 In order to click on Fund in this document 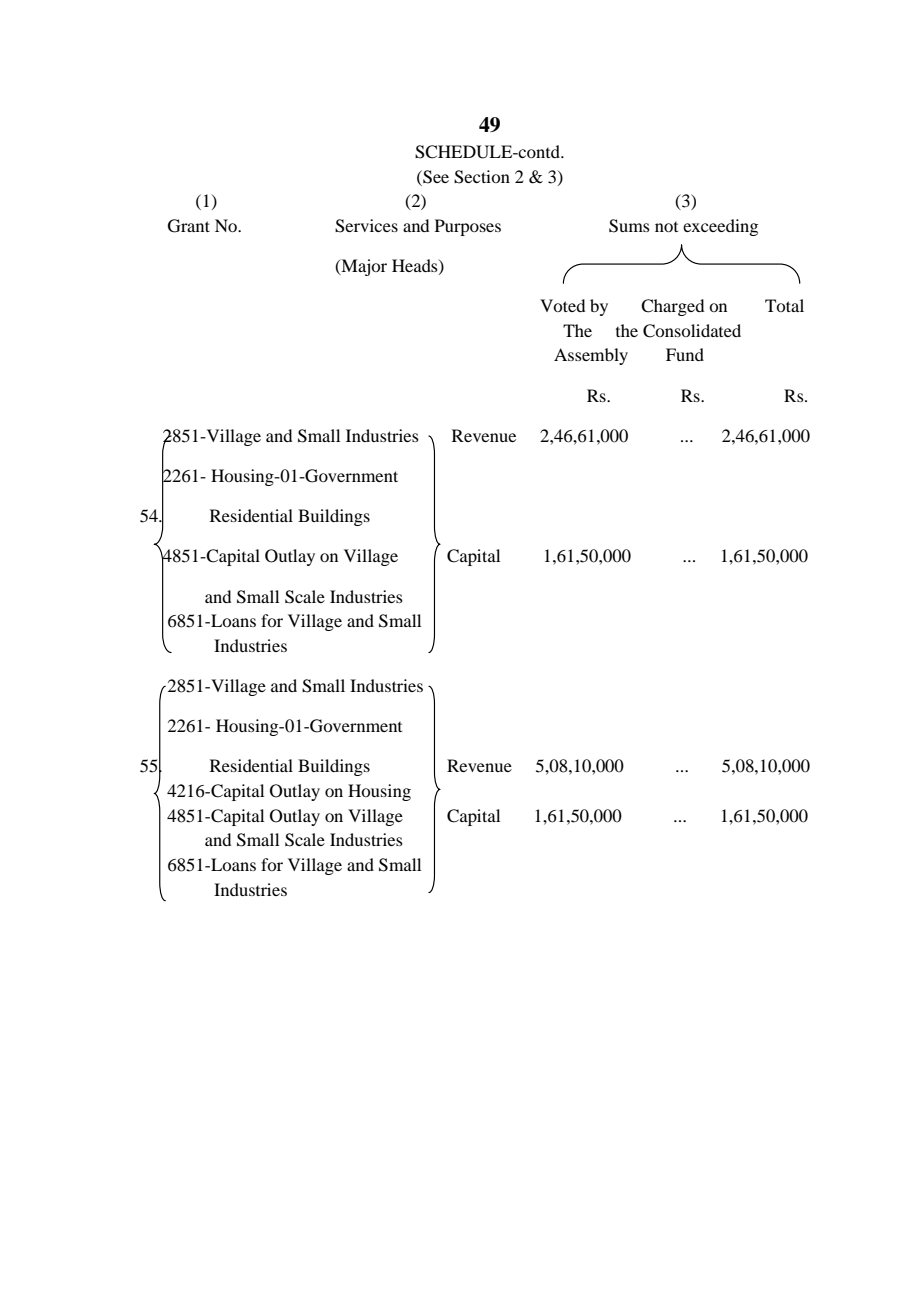, I will do `click(685, 354)`.
